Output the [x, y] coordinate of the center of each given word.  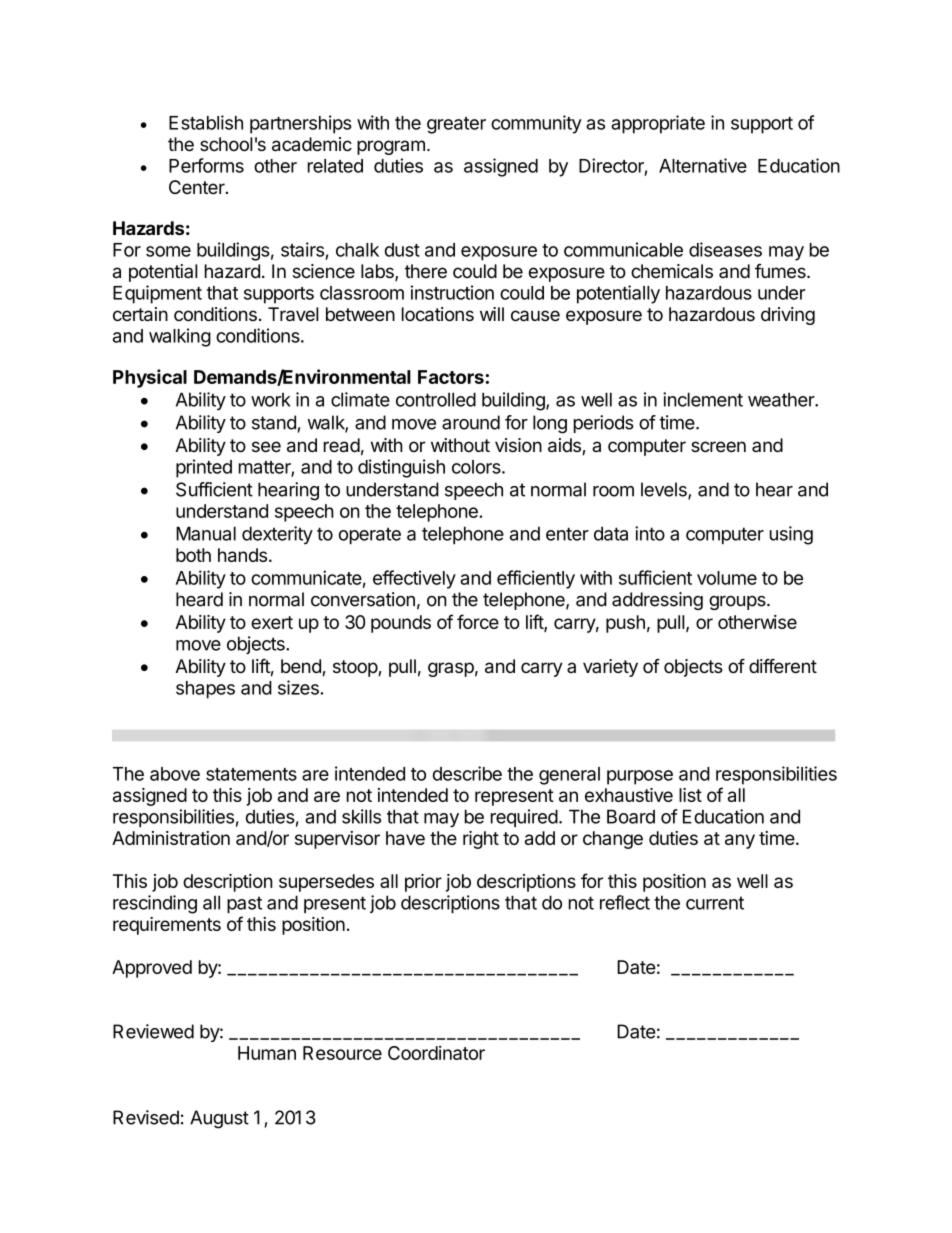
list [690, 795]
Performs [206, 165]
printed [204, 468]
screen [718, 447]
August [219, 1119]
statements [251, 774]
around [471, 422]
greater [456, 125]
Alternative [703, 165]
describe [467, 773]
